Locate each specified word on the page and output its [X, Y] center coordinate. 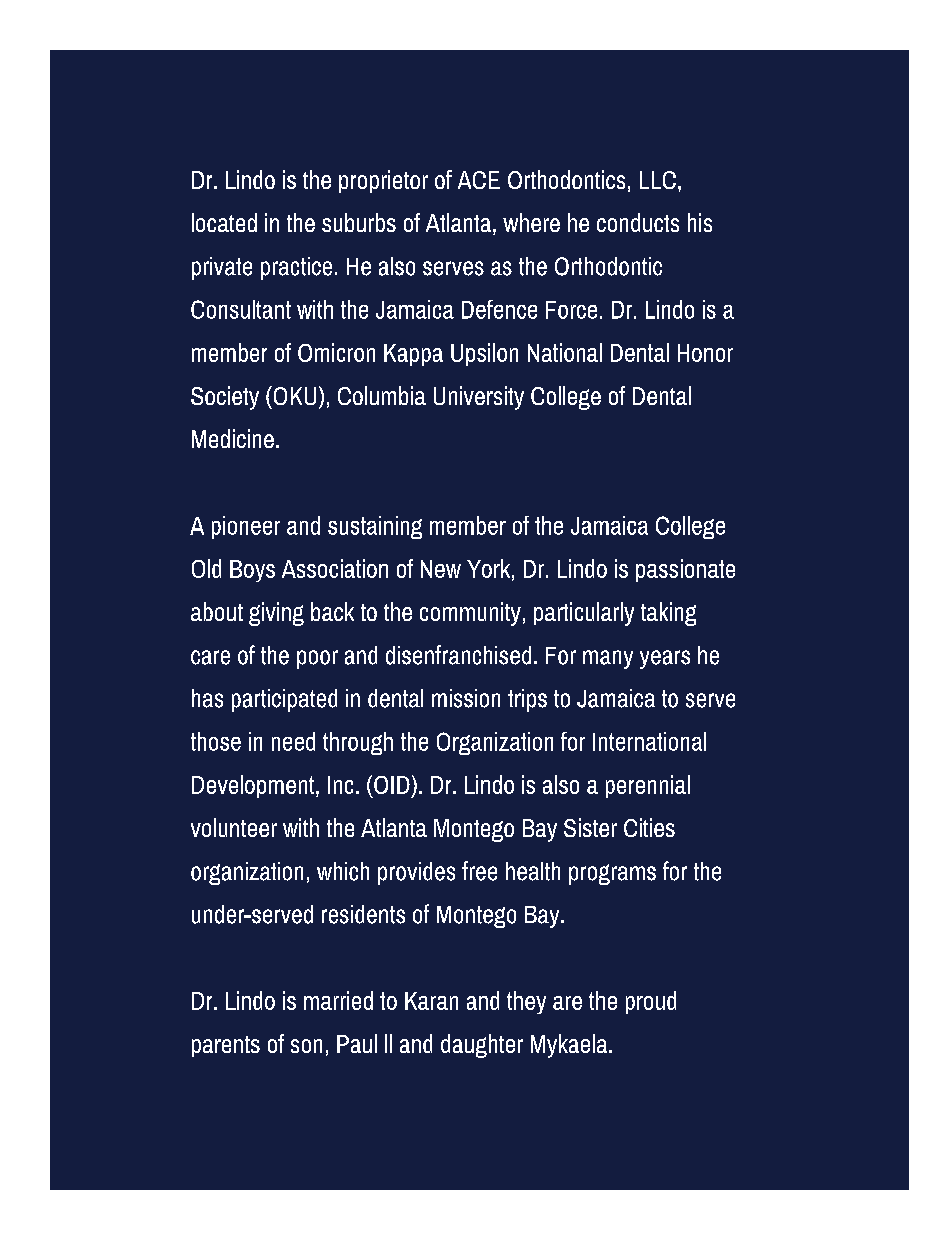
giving [276, 614]
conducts [638, 222]
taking [668, 614]
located [224, 222]
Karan [431, 1001]
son [306, 1046]
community [470, 614]
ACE [479, 180]
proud [651, 1002]
